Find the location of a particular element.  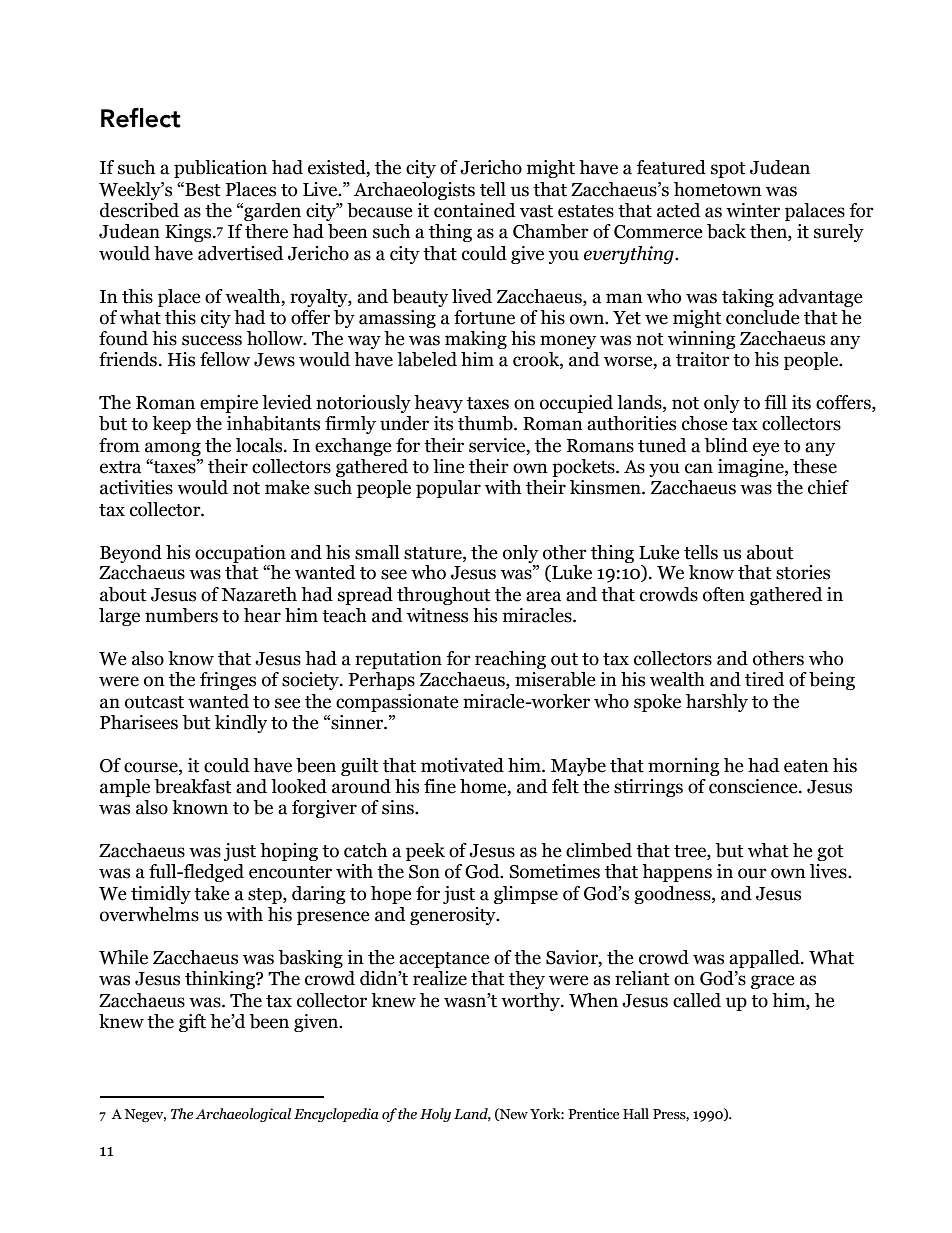

publication is located at coordinates (220, 169).
